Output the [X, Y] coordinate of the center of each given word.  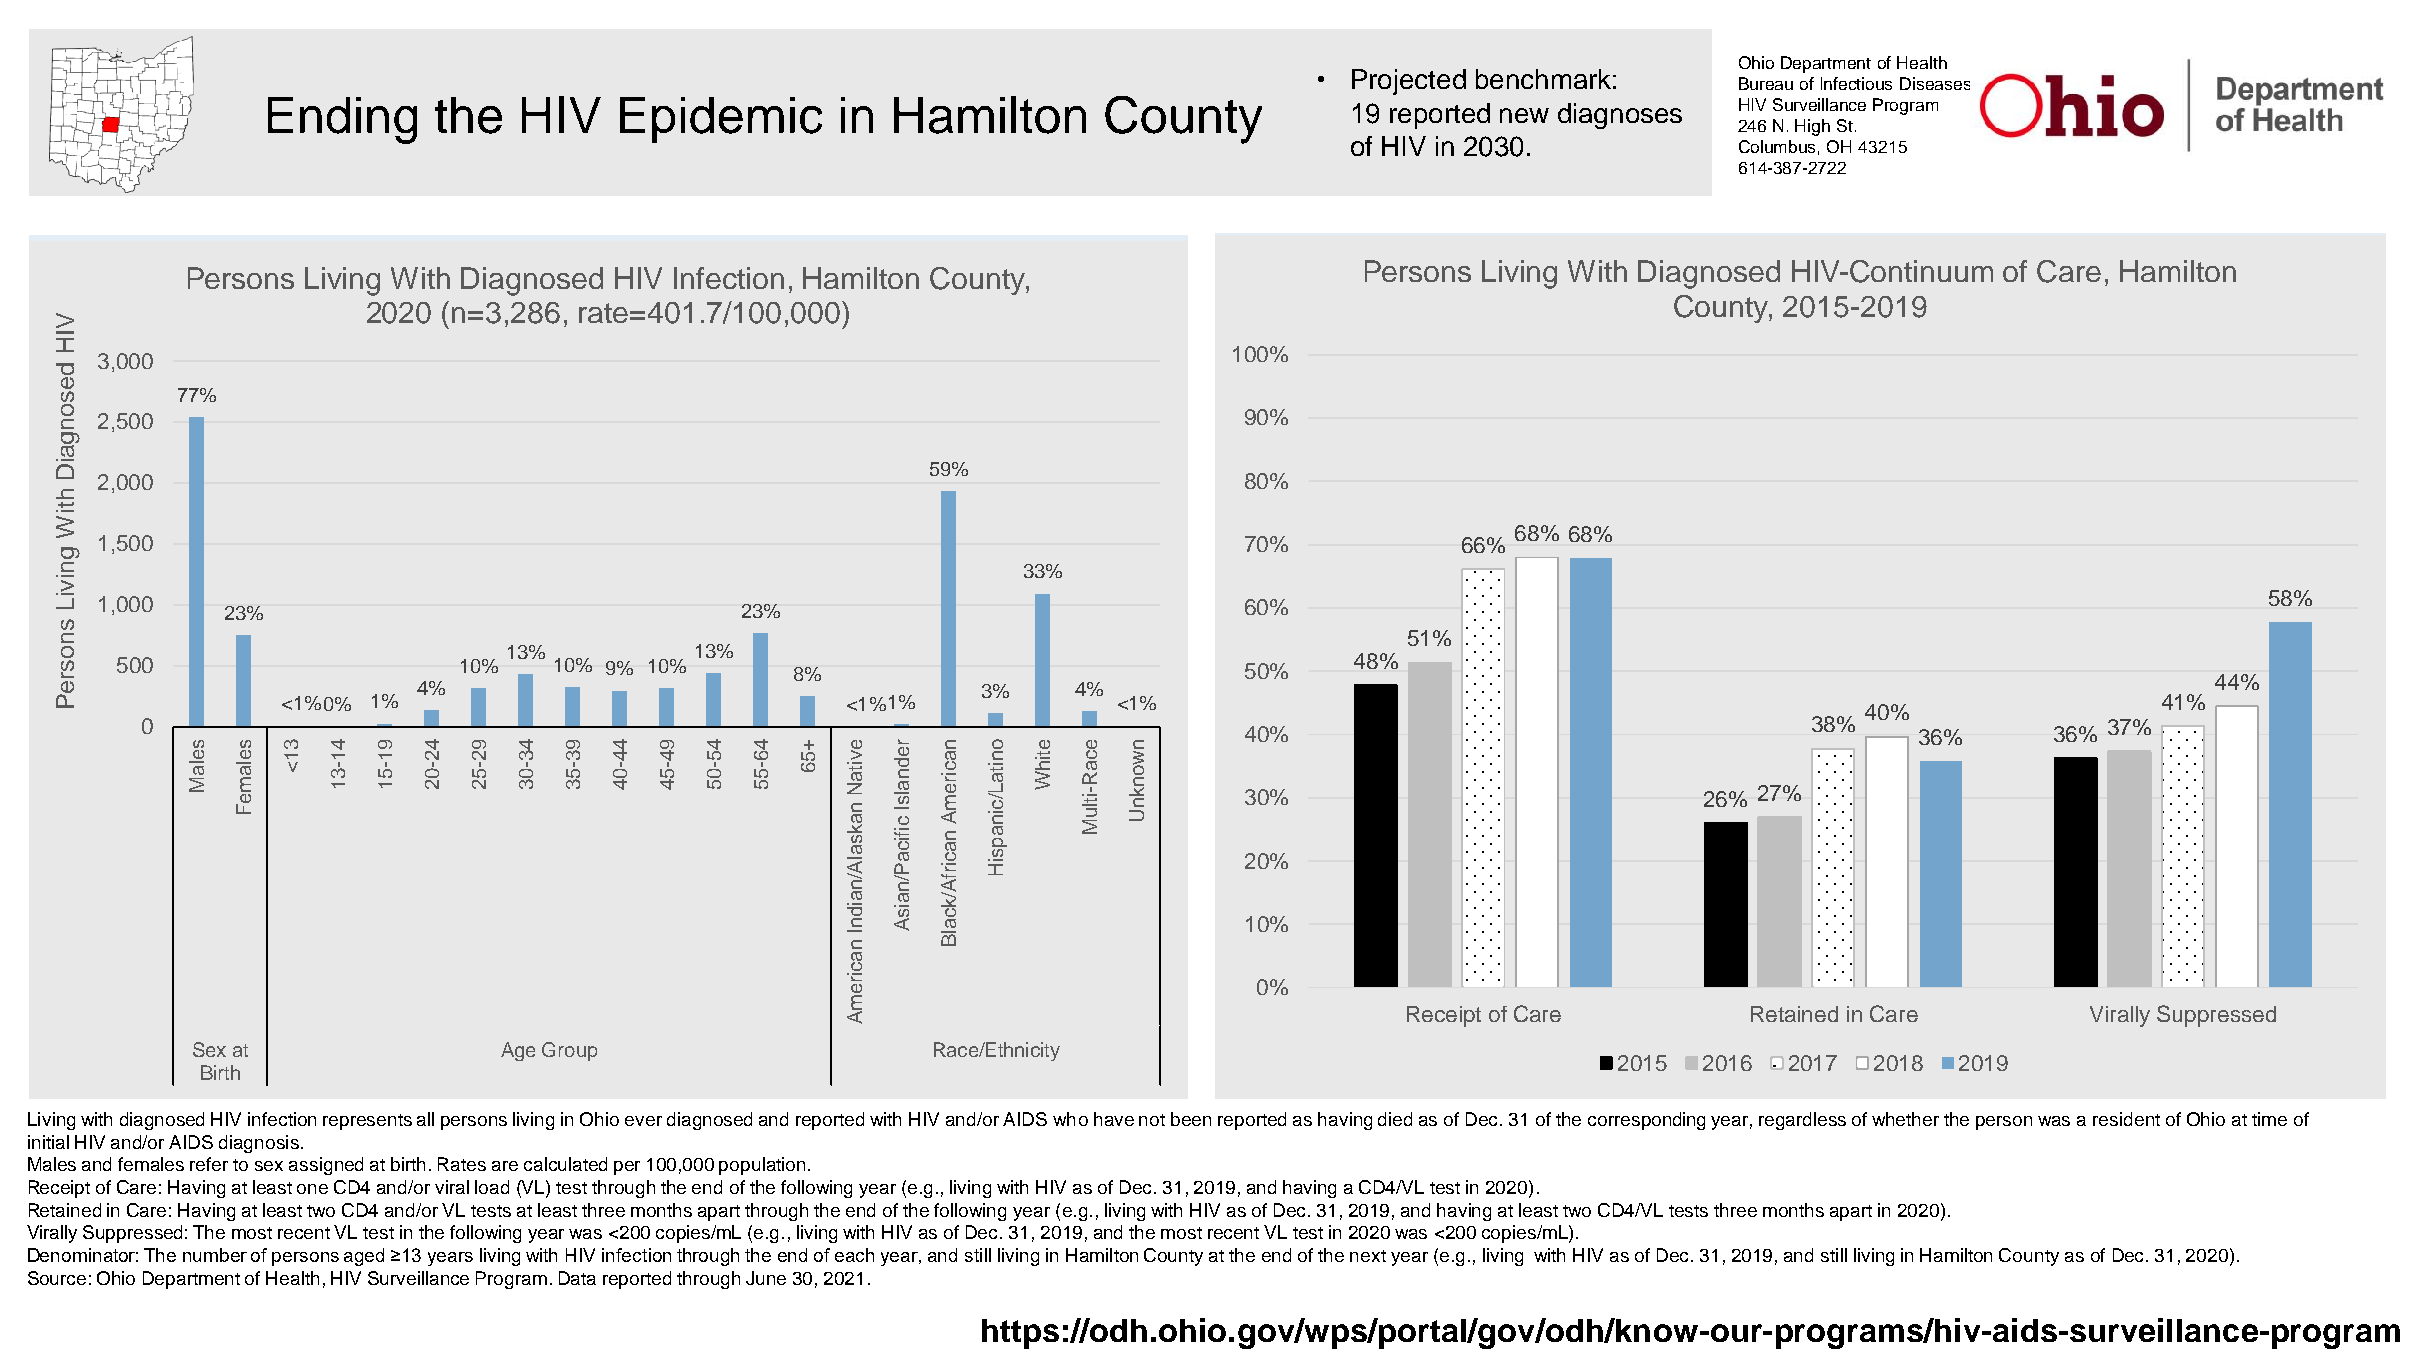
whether [1905, 1119]
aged [364, 1257]
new [1524, 115]
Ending [342, 120]
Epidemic [721, 120]
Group [569, 1051]
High [1812, 127]
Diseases [1935, 83]
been [1191, 1119]
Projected [1409, 82]
